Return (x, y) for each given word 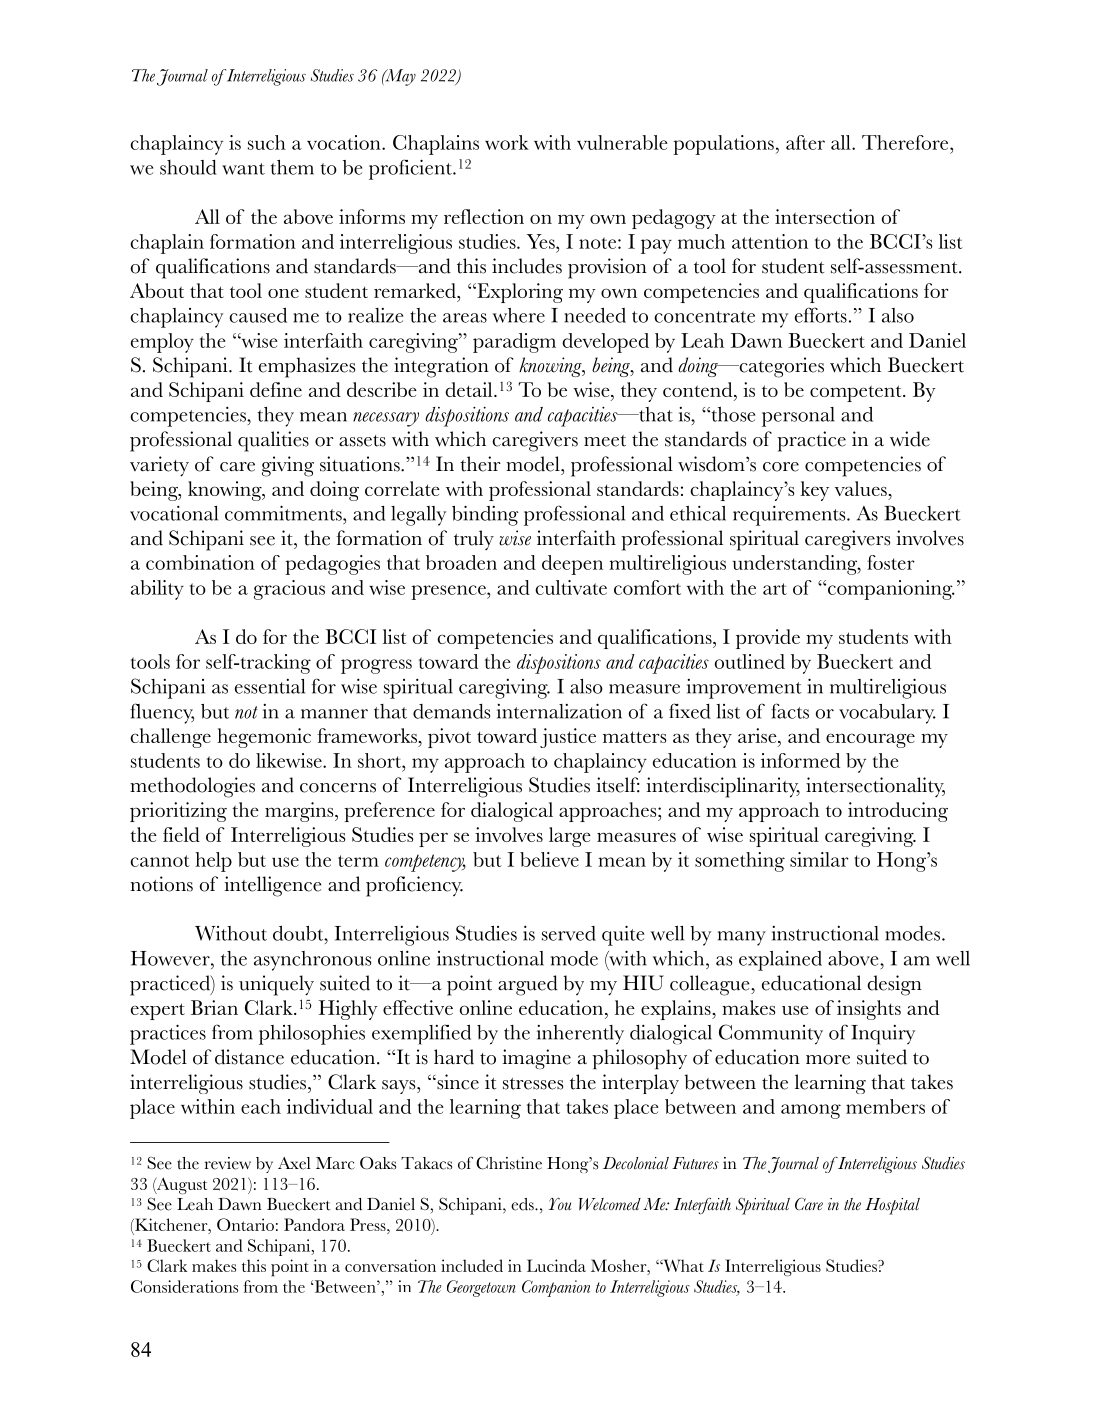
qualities (273, 441)
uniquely (276, 985)
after (805, 142)
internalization (559, 711)
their (480, 464)
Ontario (245, 1224)
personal (798, 417)
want (243, 169)
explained (780, 961)
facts (790, 711)
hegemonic (264, 738)
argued (528, 985)
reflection (484, 216)
